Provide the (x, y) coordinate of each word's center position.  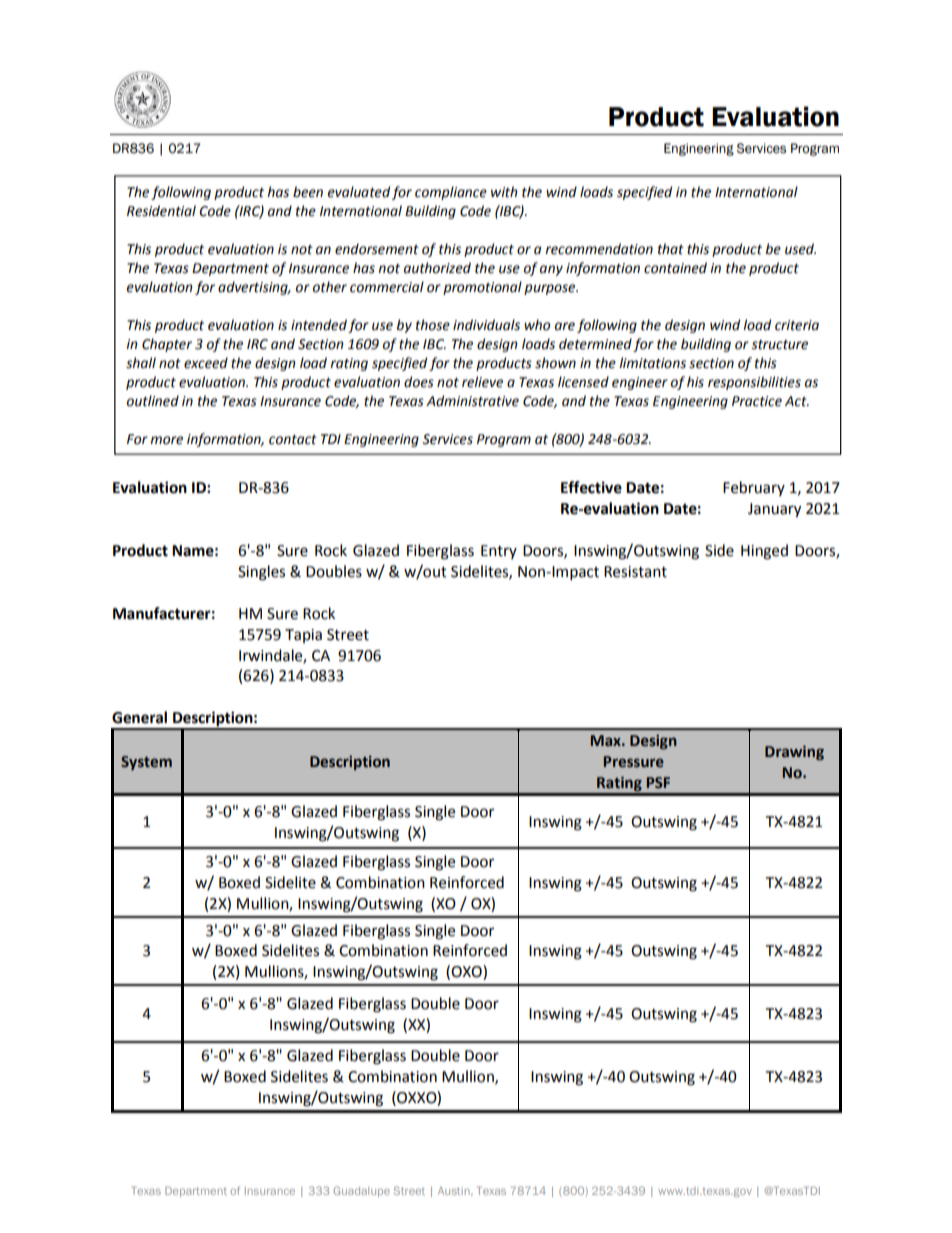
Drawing (794, 752)
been (308, 192)
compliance (451, 193)
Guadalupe (361, 1191)
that (671, 249)
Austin (455, 1191)
